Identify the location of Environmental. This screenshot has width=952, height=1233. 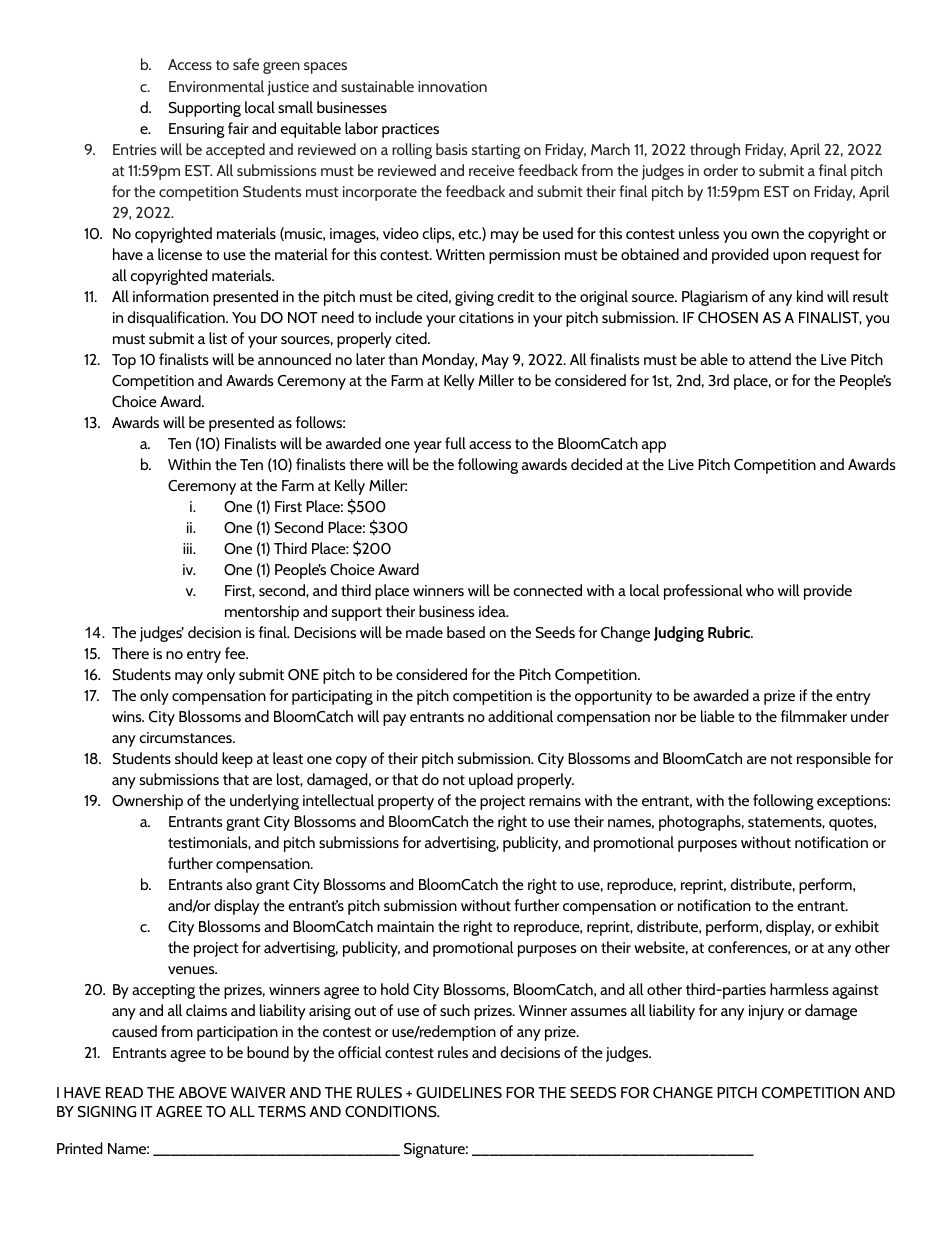
(216, 86).
